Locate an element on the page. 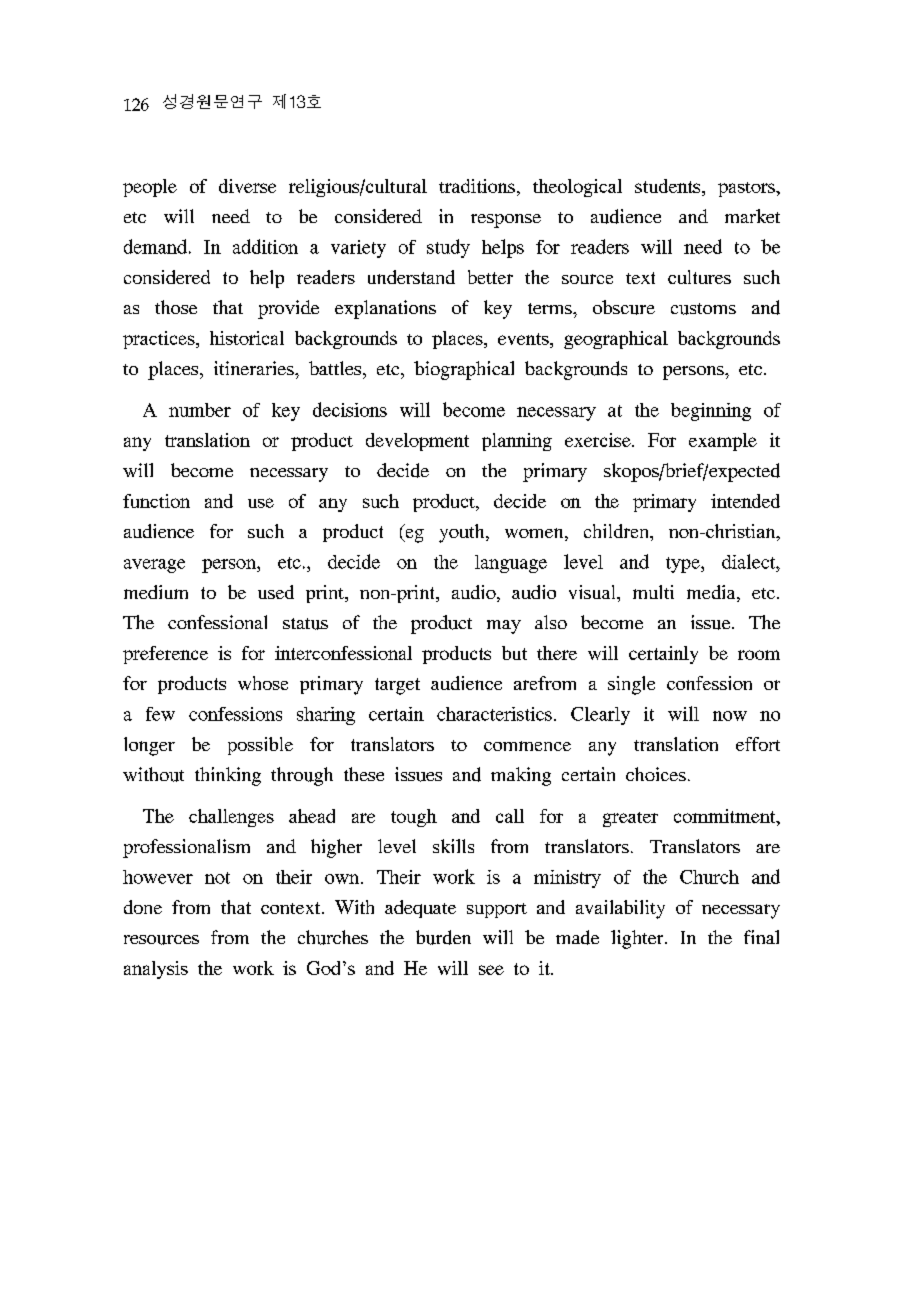 Image resolution: width=904 pixels, height=1316 pixels. diverse is located at coordinates (247, 186).
